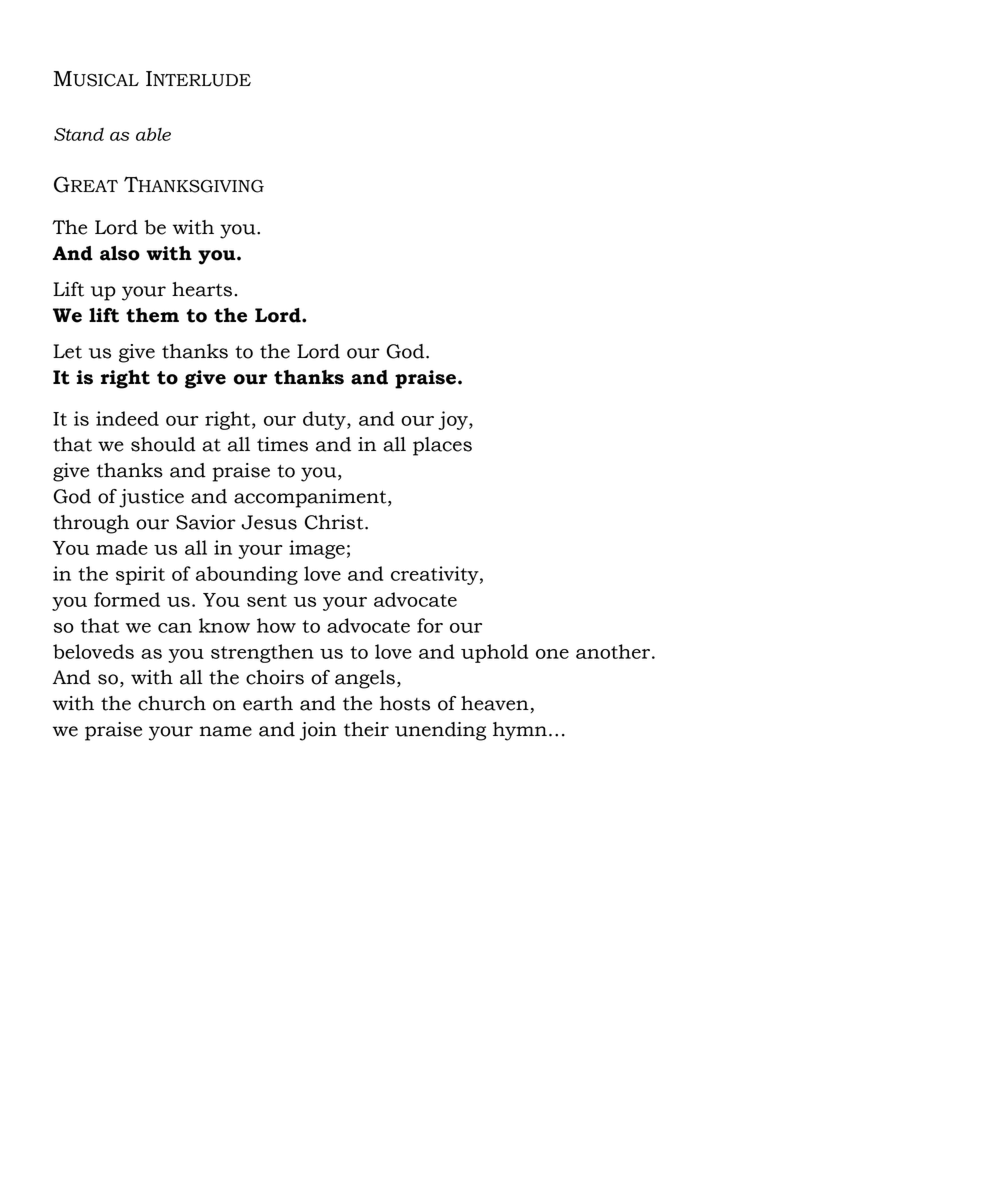 Image resolution: width=991 pixels, height=1204 pixels. I want to click on image, so click(317, 549).
